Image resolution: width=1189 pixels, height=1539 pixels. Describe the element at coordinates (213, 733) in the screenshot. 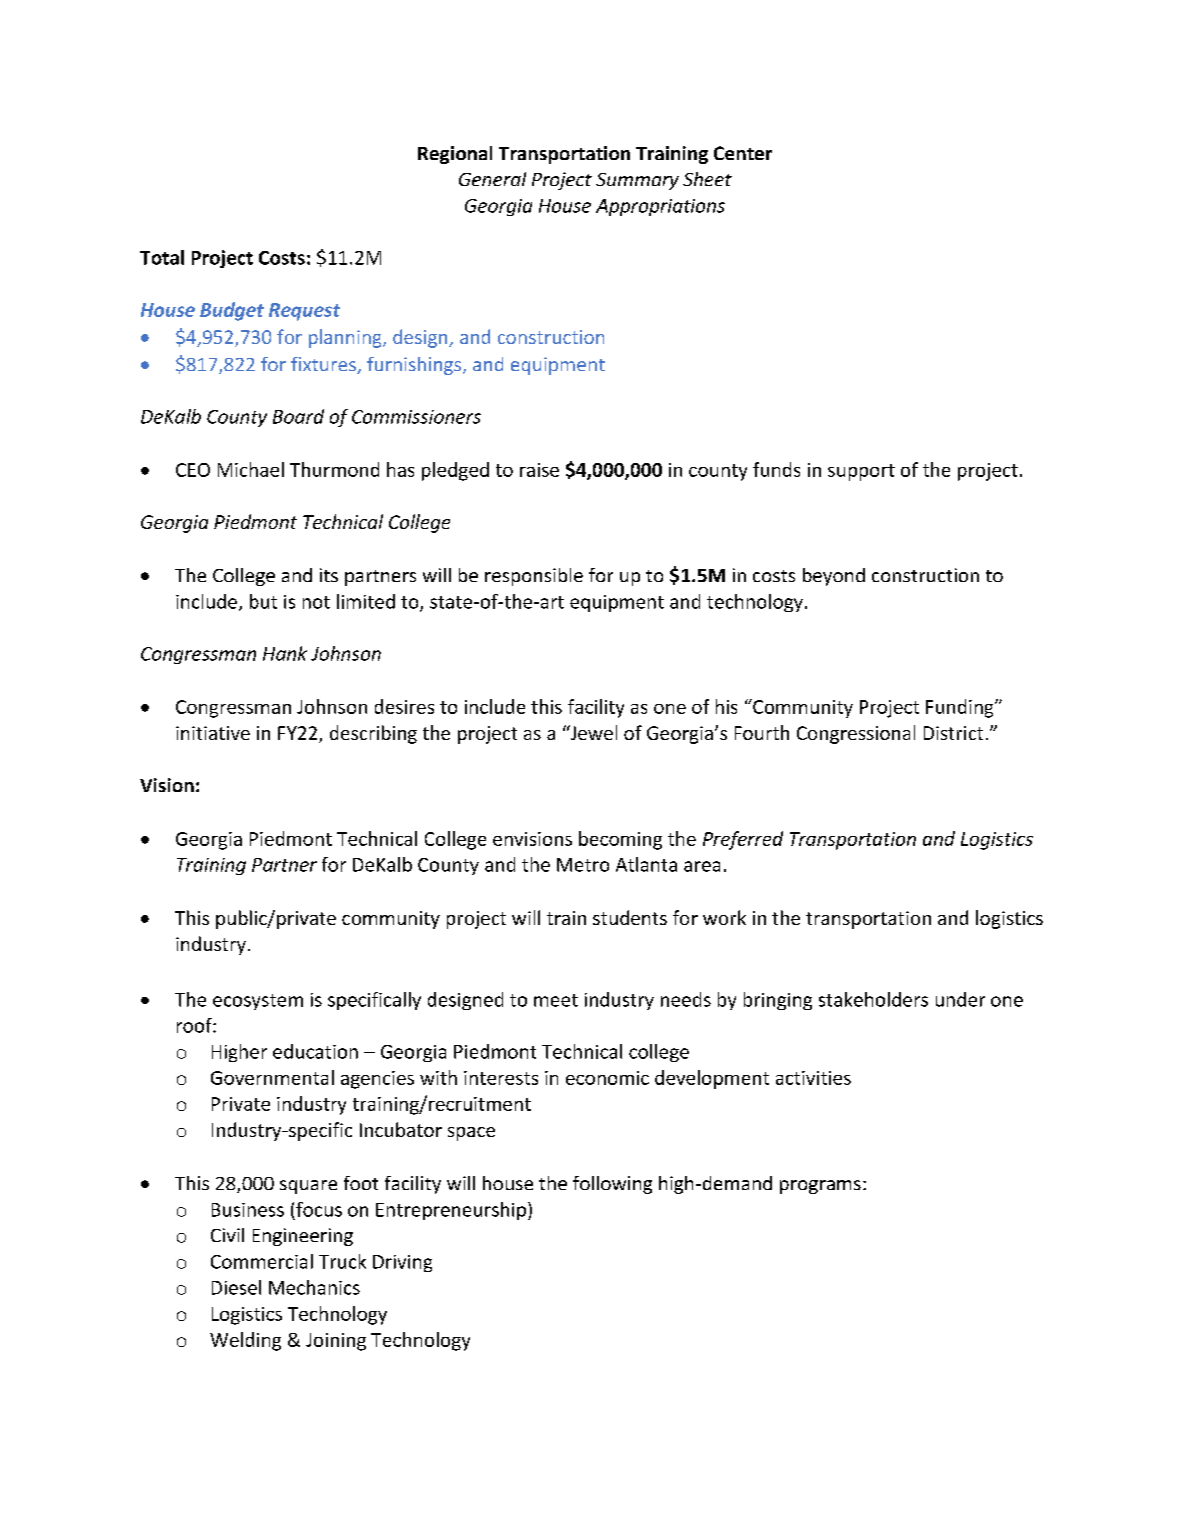

I see `initiative` at that location.
